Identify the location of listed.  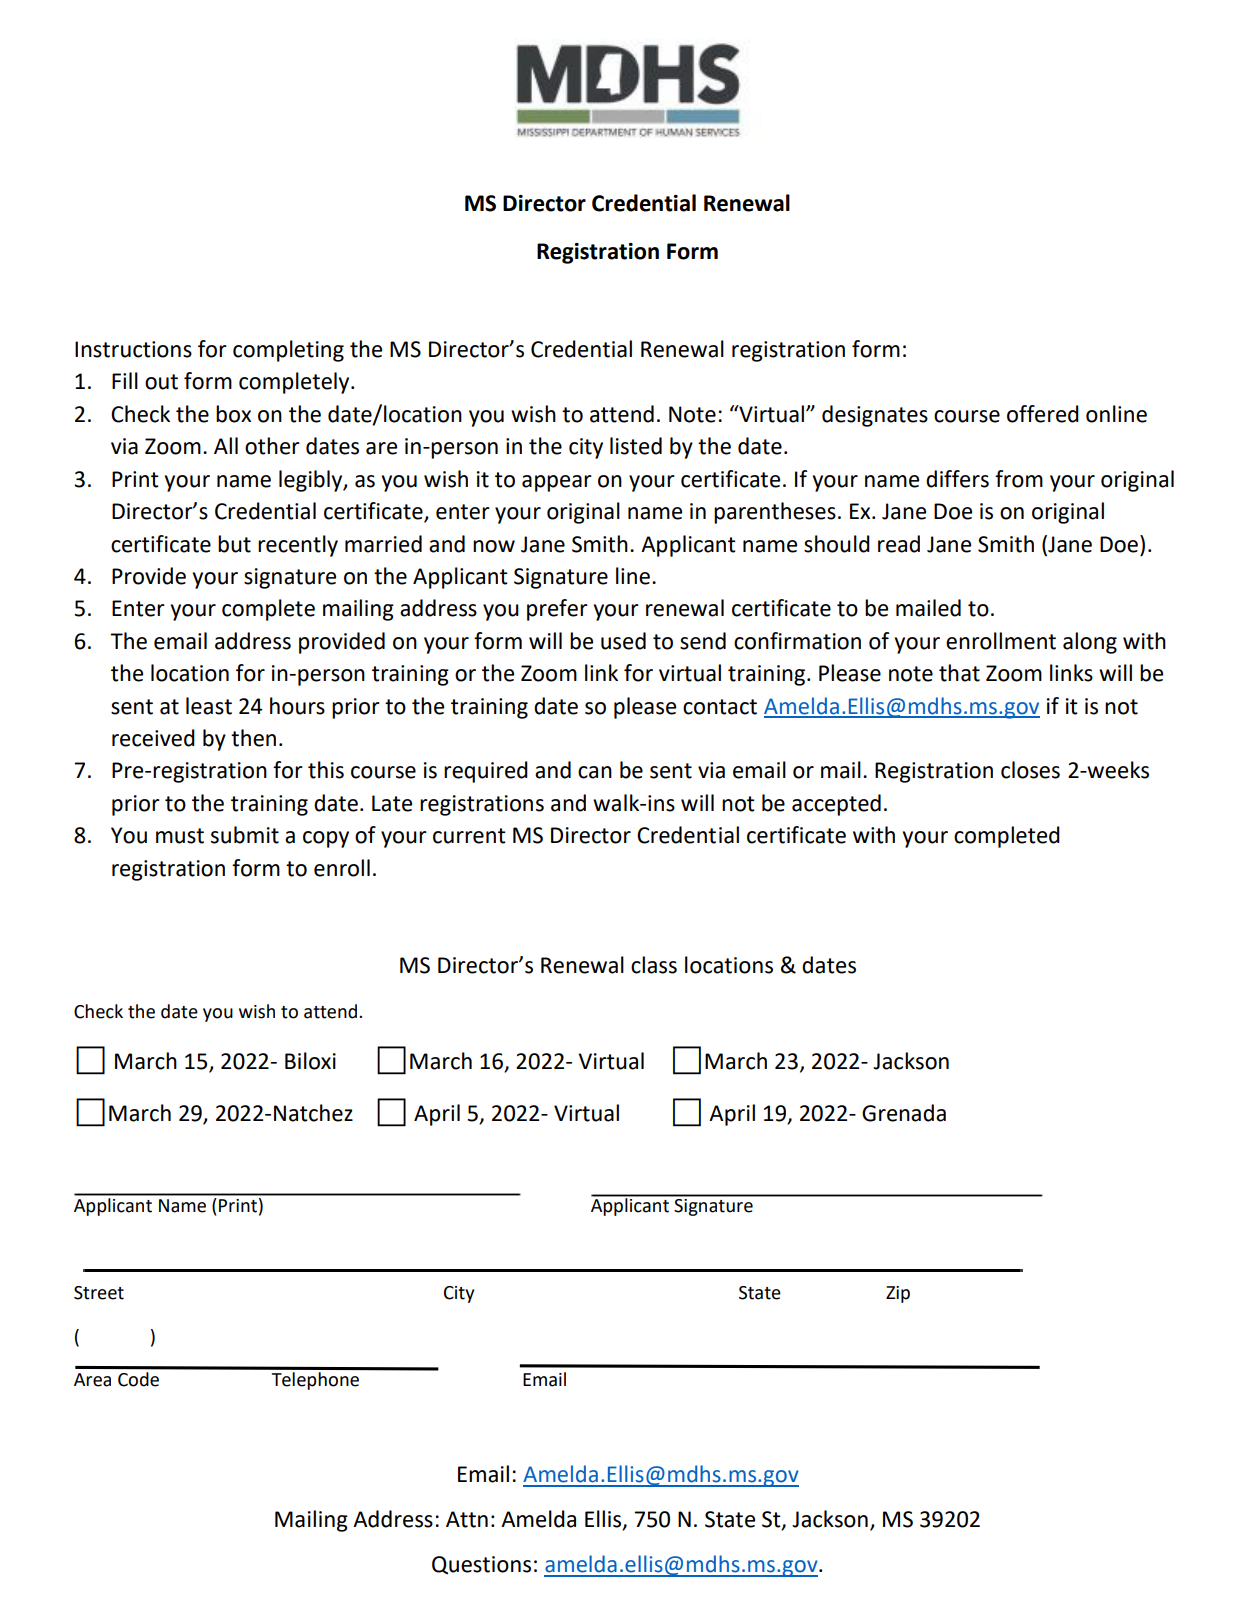
(636, 446).
